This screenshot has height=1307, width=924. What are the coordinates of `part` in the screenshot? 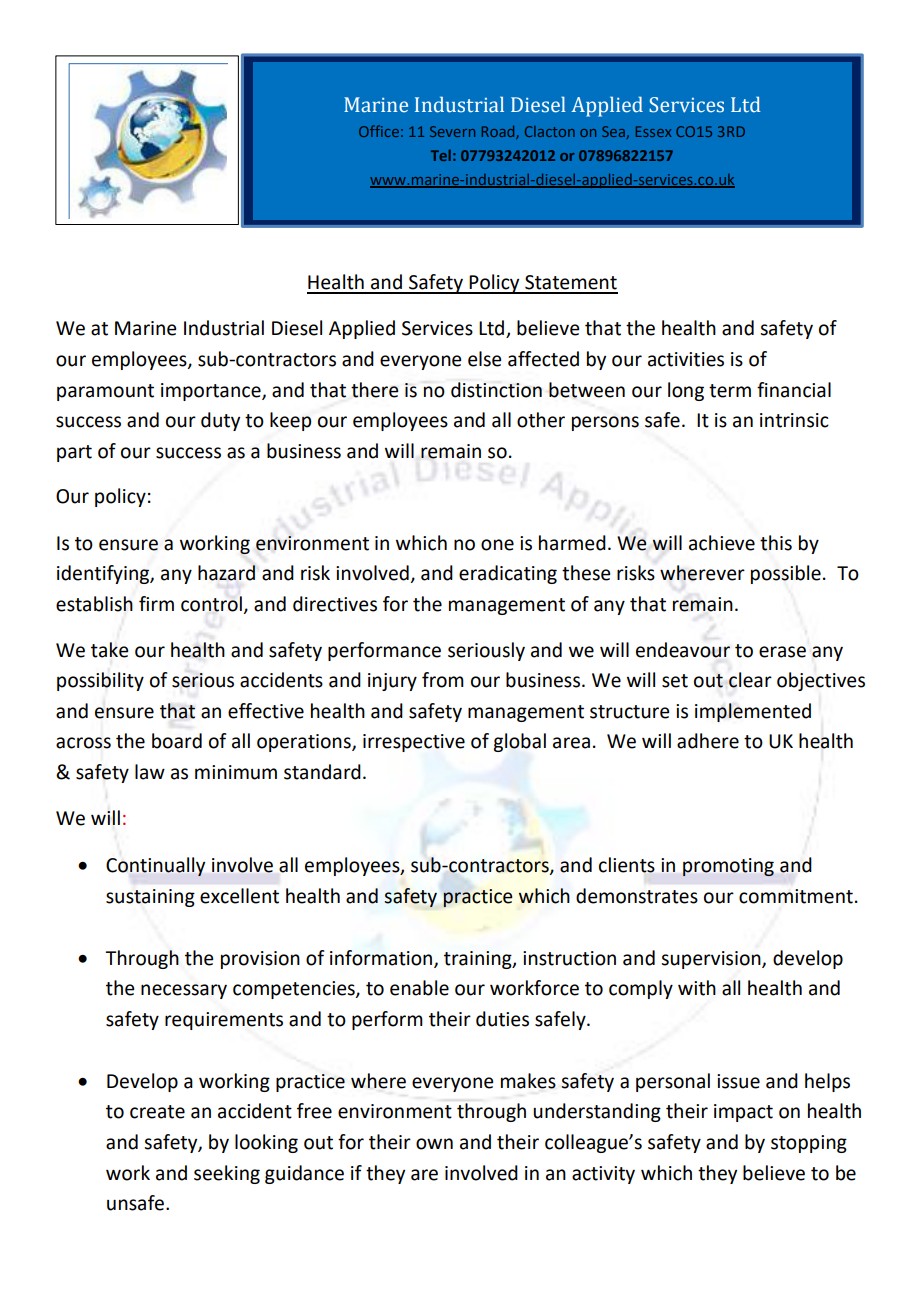 It's located at (74, 453).
